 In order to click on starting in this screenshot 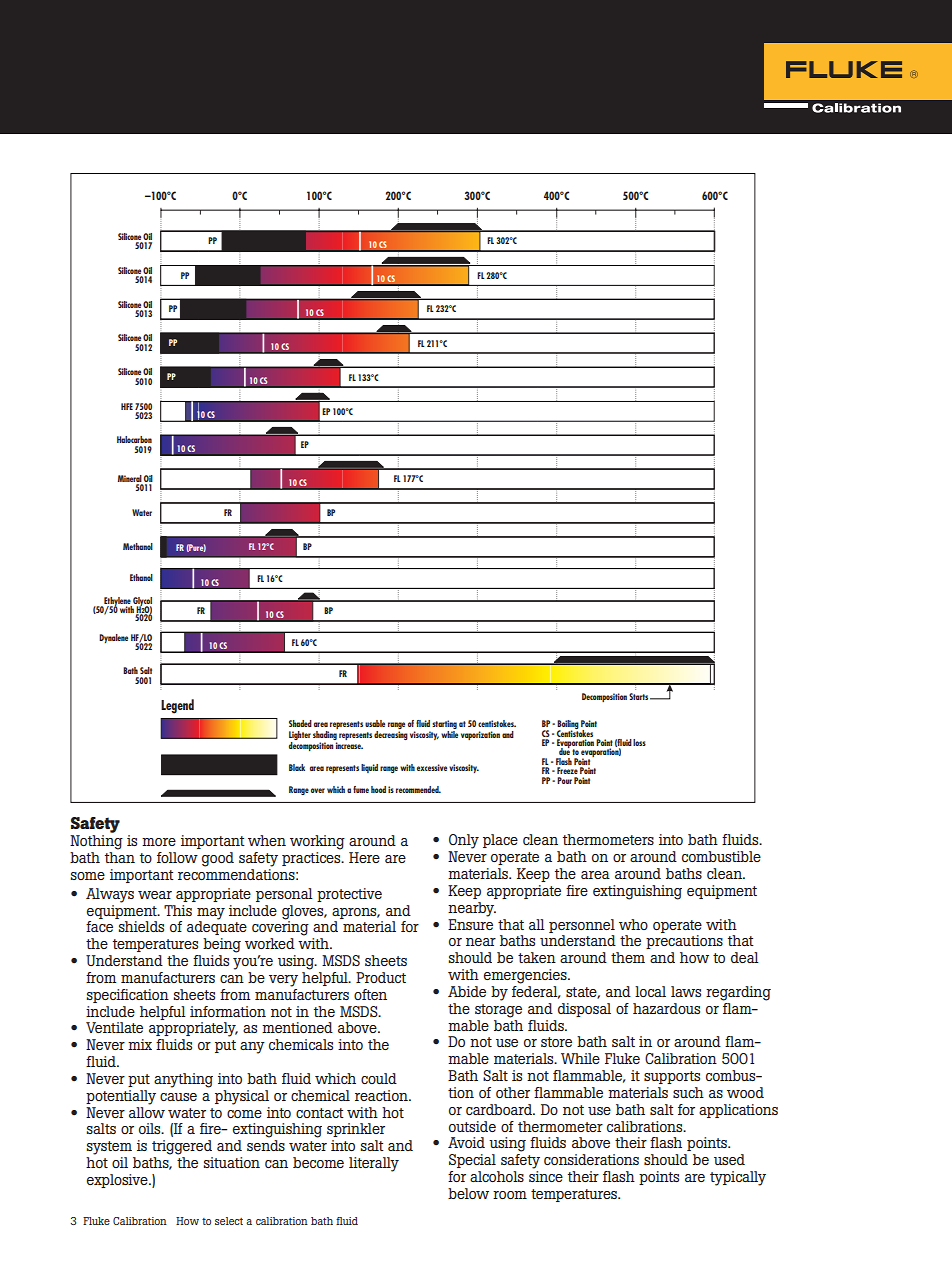, I will do `click(444, 726)`.
